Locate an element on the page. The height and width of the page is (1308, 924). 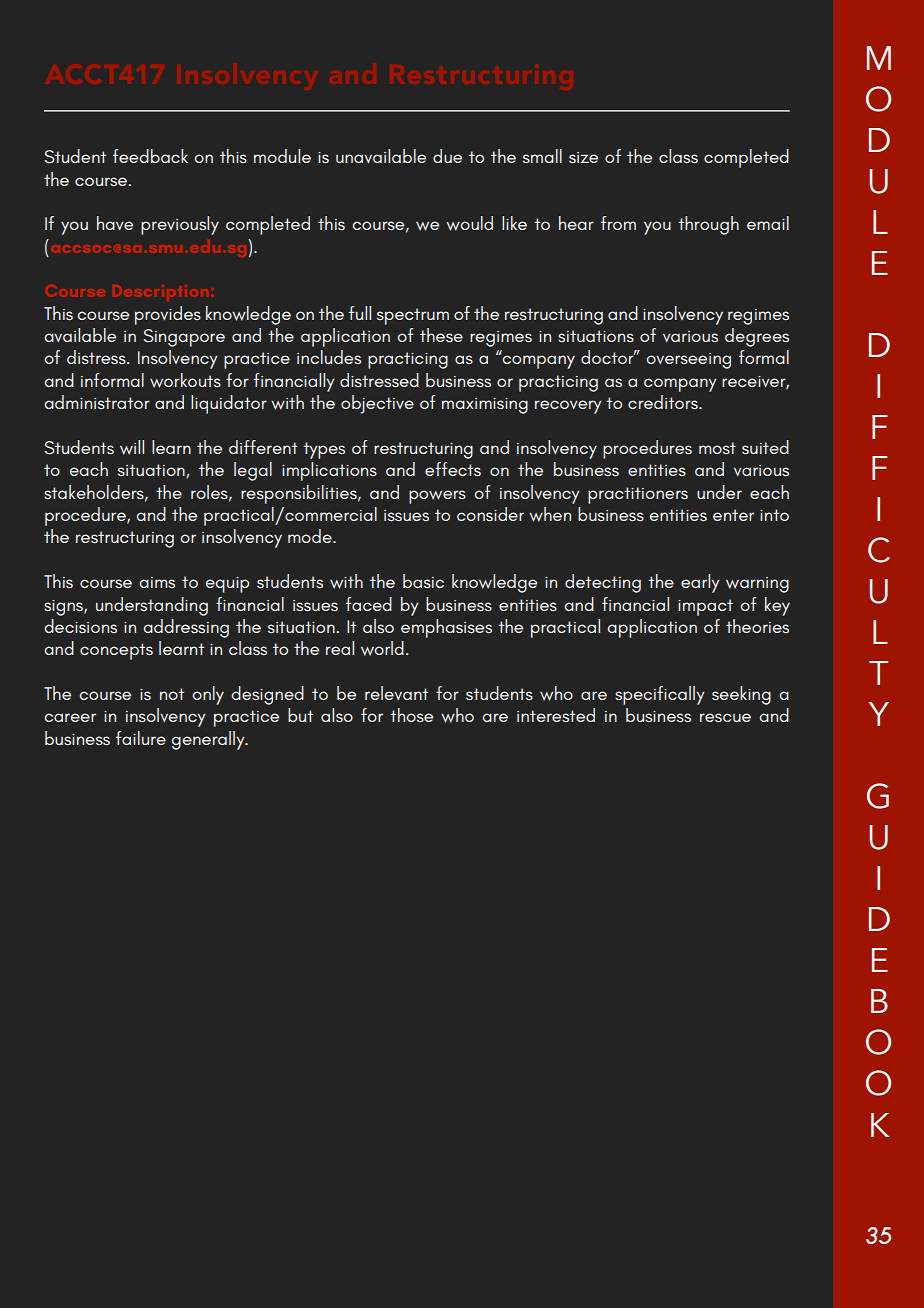
spectrum is located at coordinates (413, 316).
